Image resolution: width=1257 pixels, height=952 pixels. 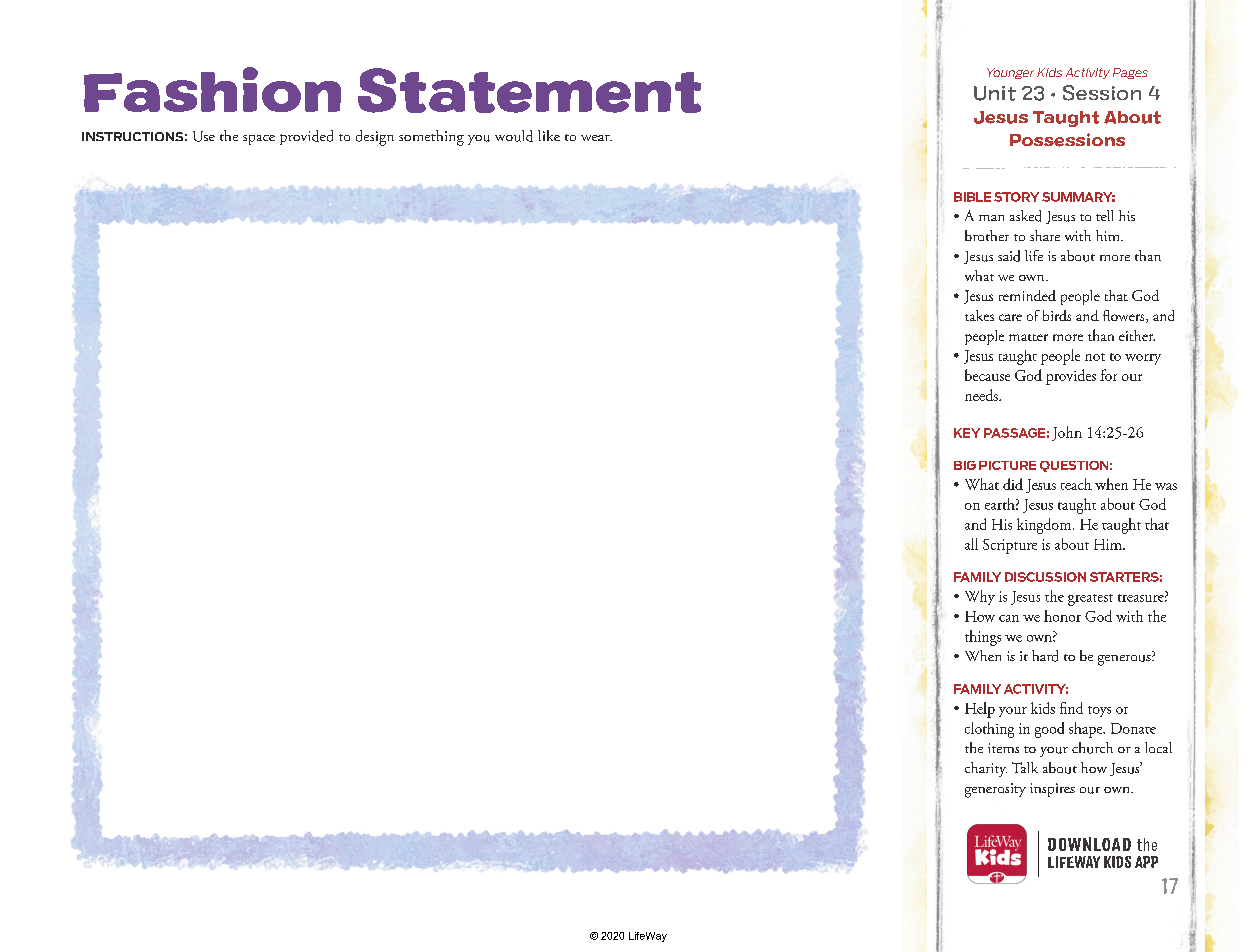 I want to click on space, so click(x=259, y=140).
